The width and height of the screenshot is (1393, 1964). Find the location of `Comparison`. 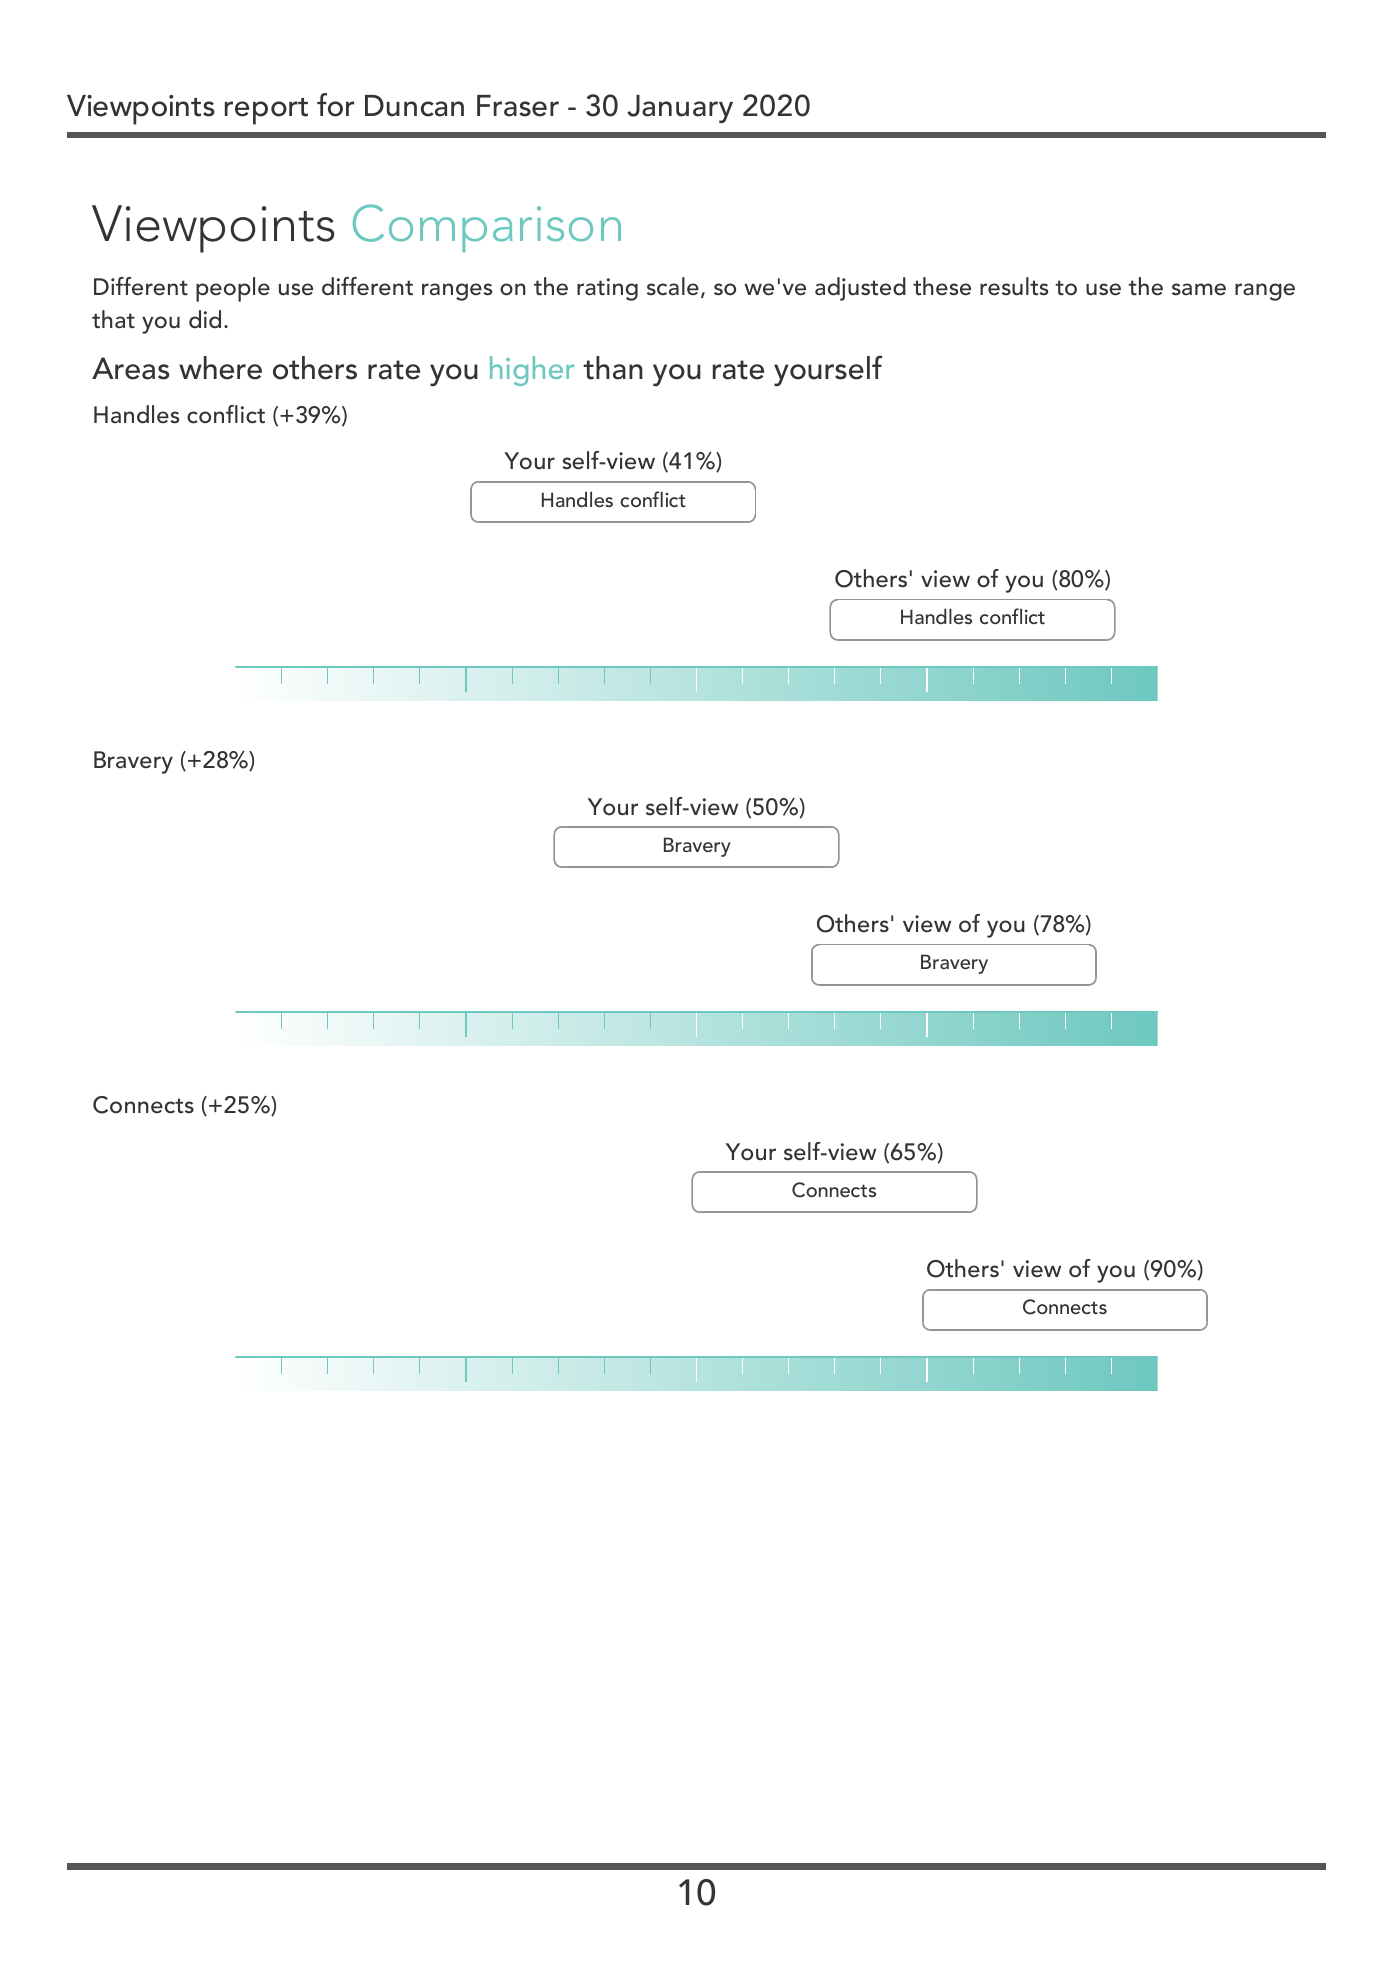

Comparison is located at coordinates (487, 228).
